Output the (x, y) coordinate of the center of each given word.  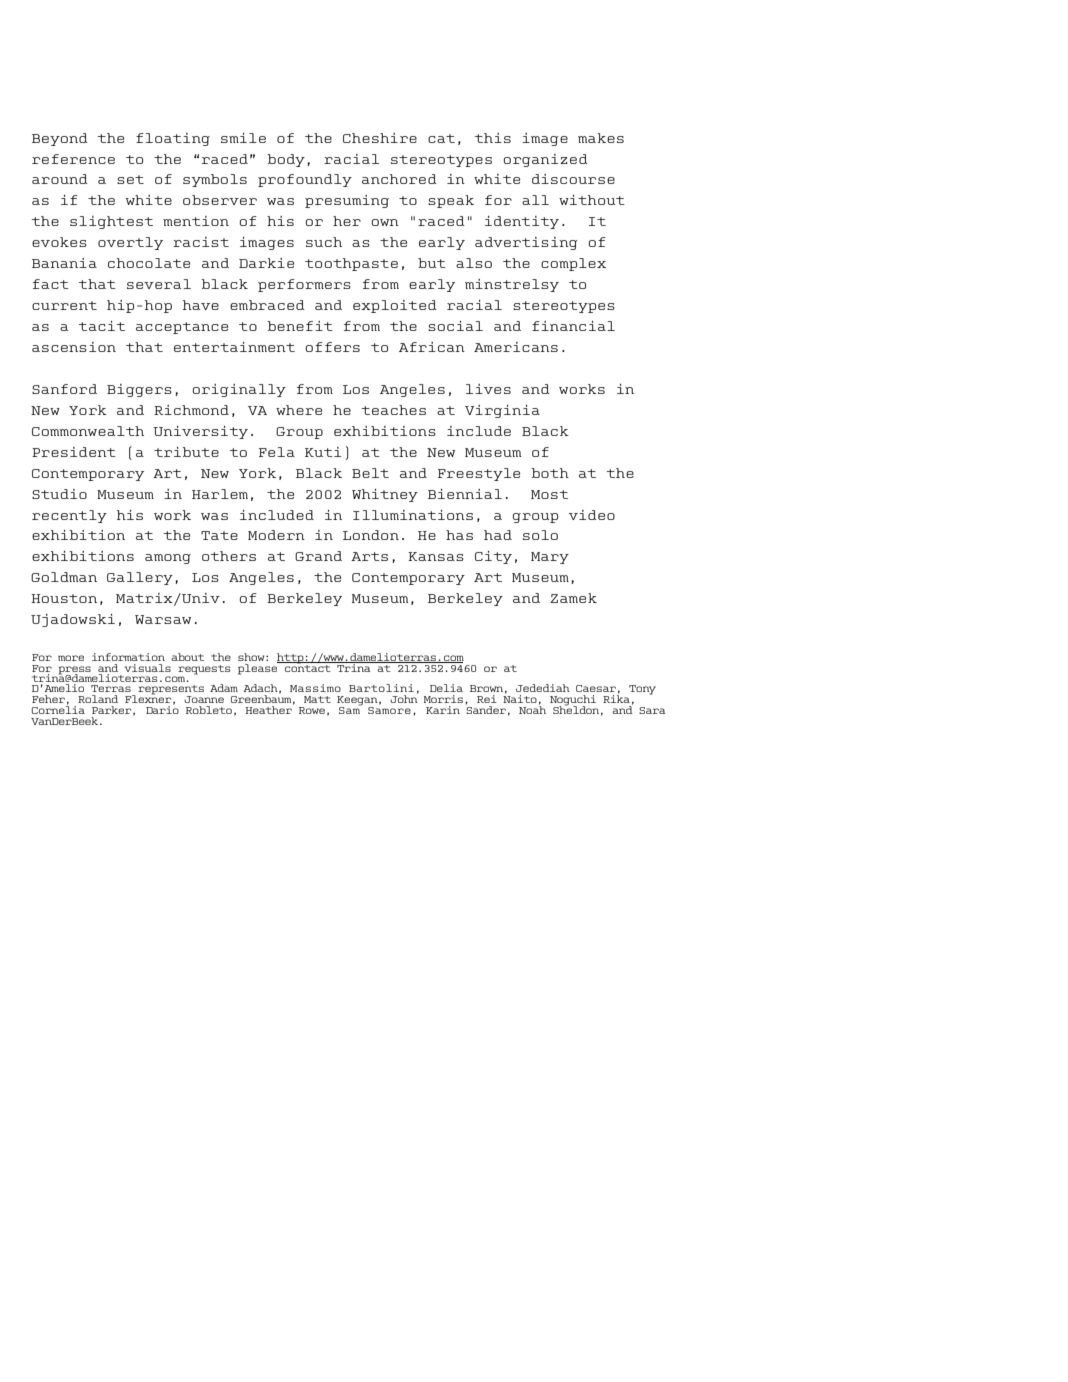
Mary (550, 558)
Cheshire (380, 138)
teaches (394, 410)
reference (73, 159)
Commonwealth (88, 431)
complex (573, 264)
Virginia (502, 411)
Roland (98, 699)
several (159, 284)
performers (304, 285)
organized (546, 160)
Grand (318, 556)
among (168, 559)
